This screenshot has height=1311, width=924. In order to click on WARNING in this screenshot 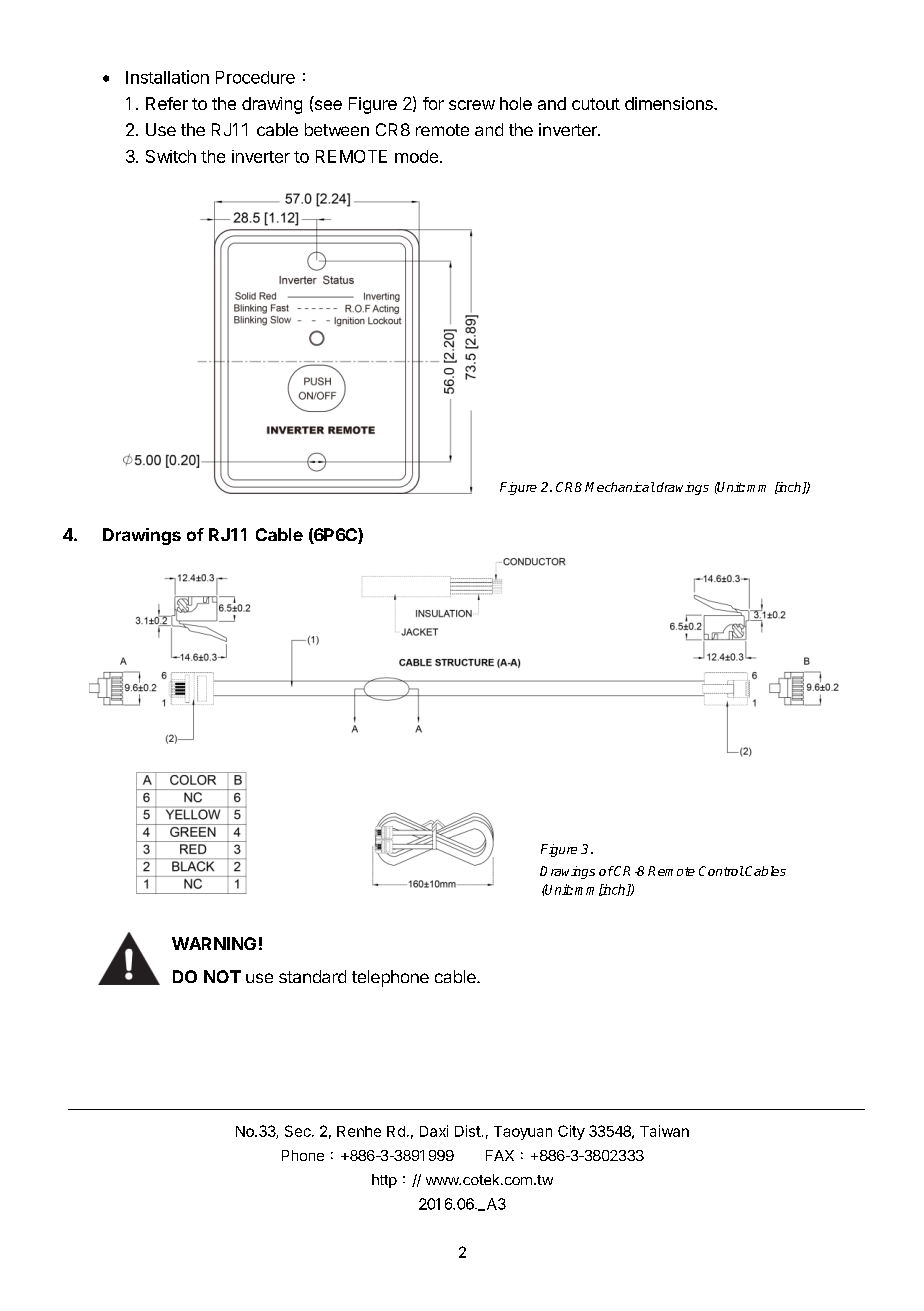, I will do `click(214, 943)`.
